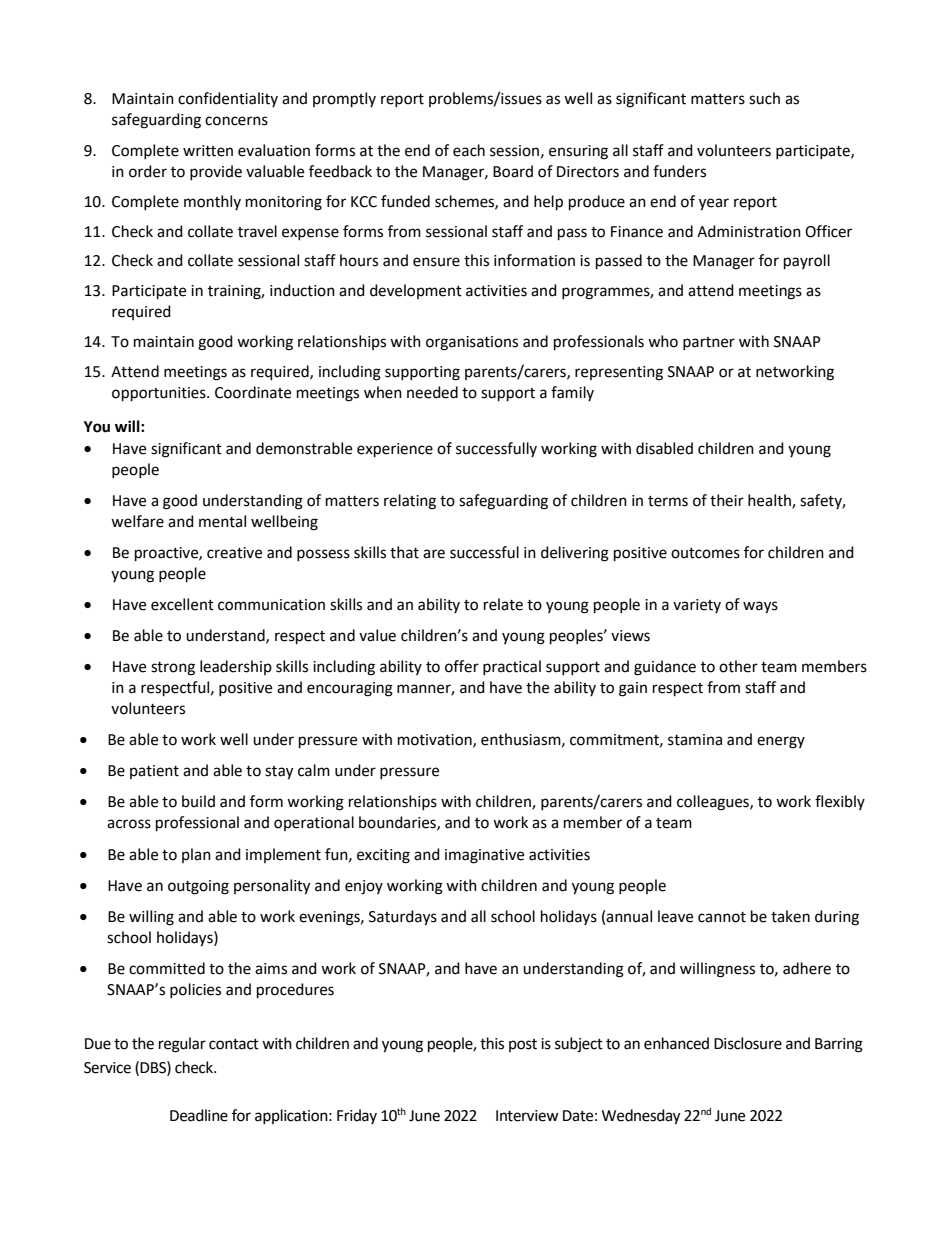 This page has height=1233, width=952. Describe the element at coordinates (199, 1115) in the page. I see `Deadline` at that location.
